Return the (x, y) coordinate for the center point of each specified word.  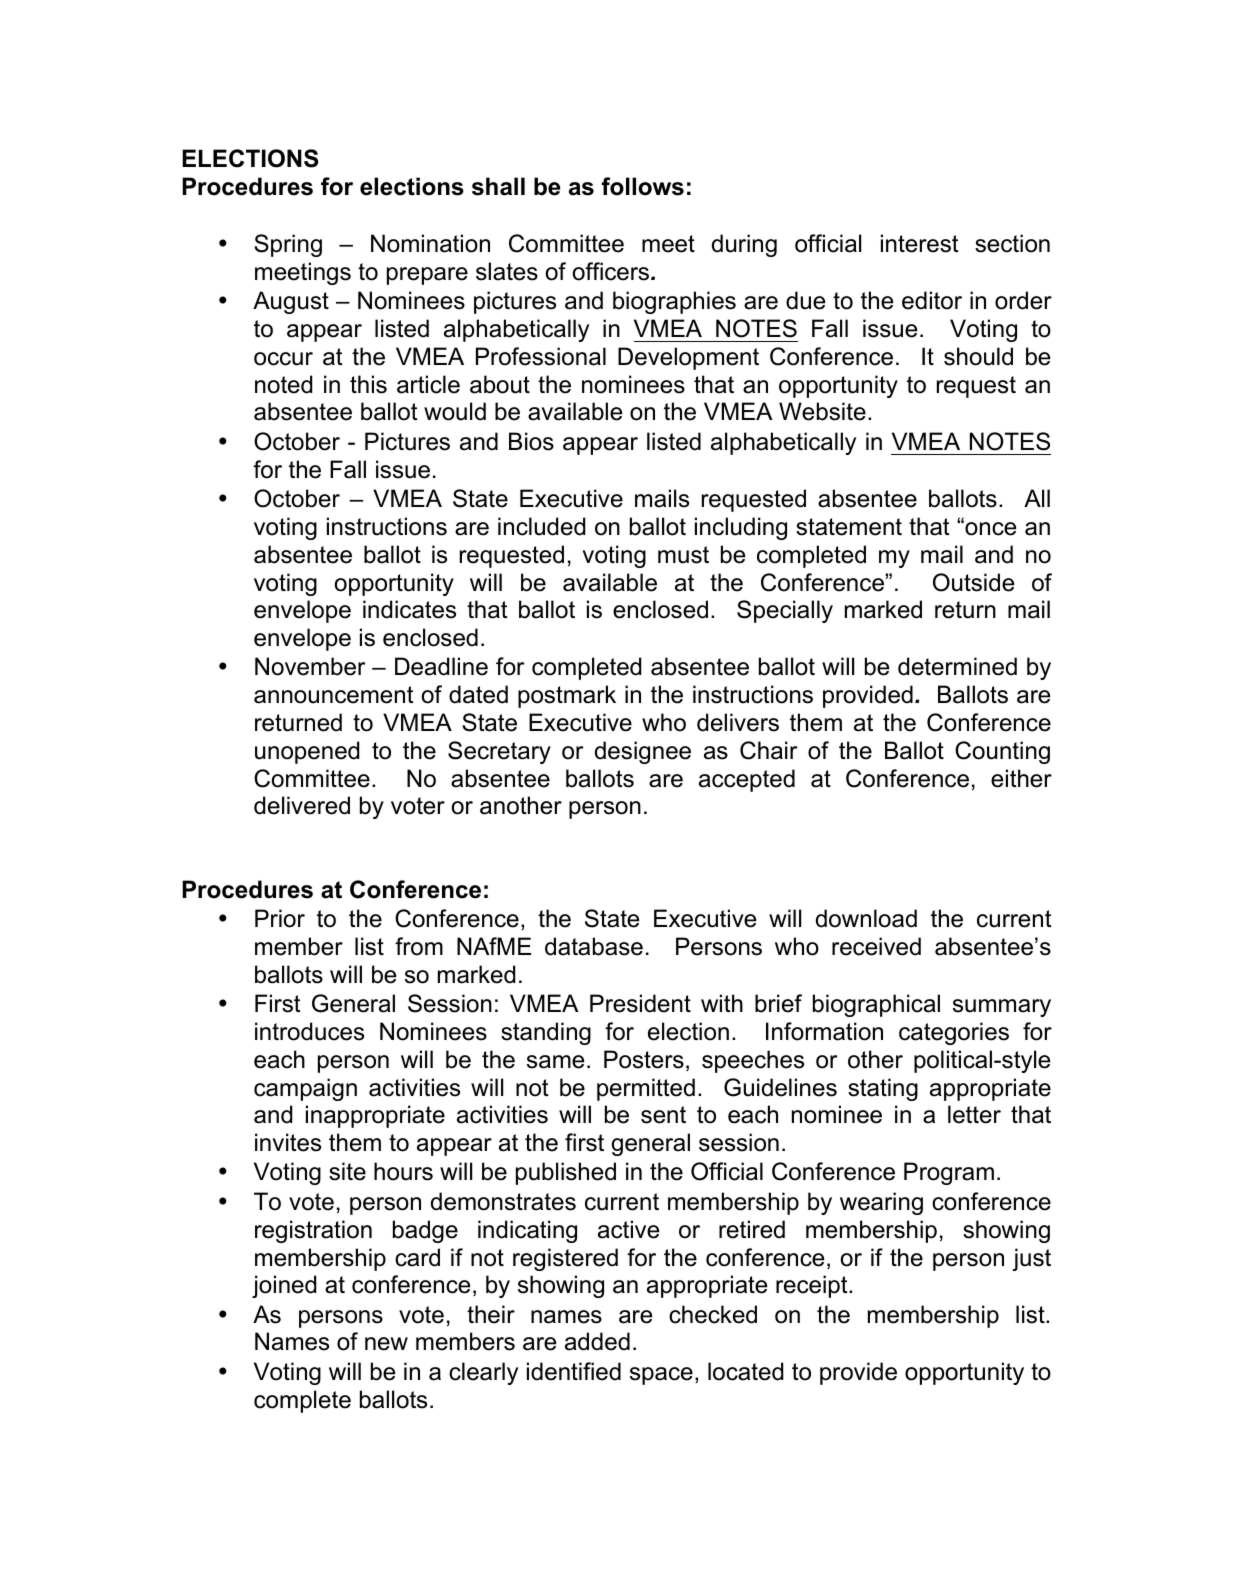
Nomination (430, 243)
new (386, 1344)
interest (920, 243)
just (1031, 1259)
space (661, 1376)
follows (642, 186)
